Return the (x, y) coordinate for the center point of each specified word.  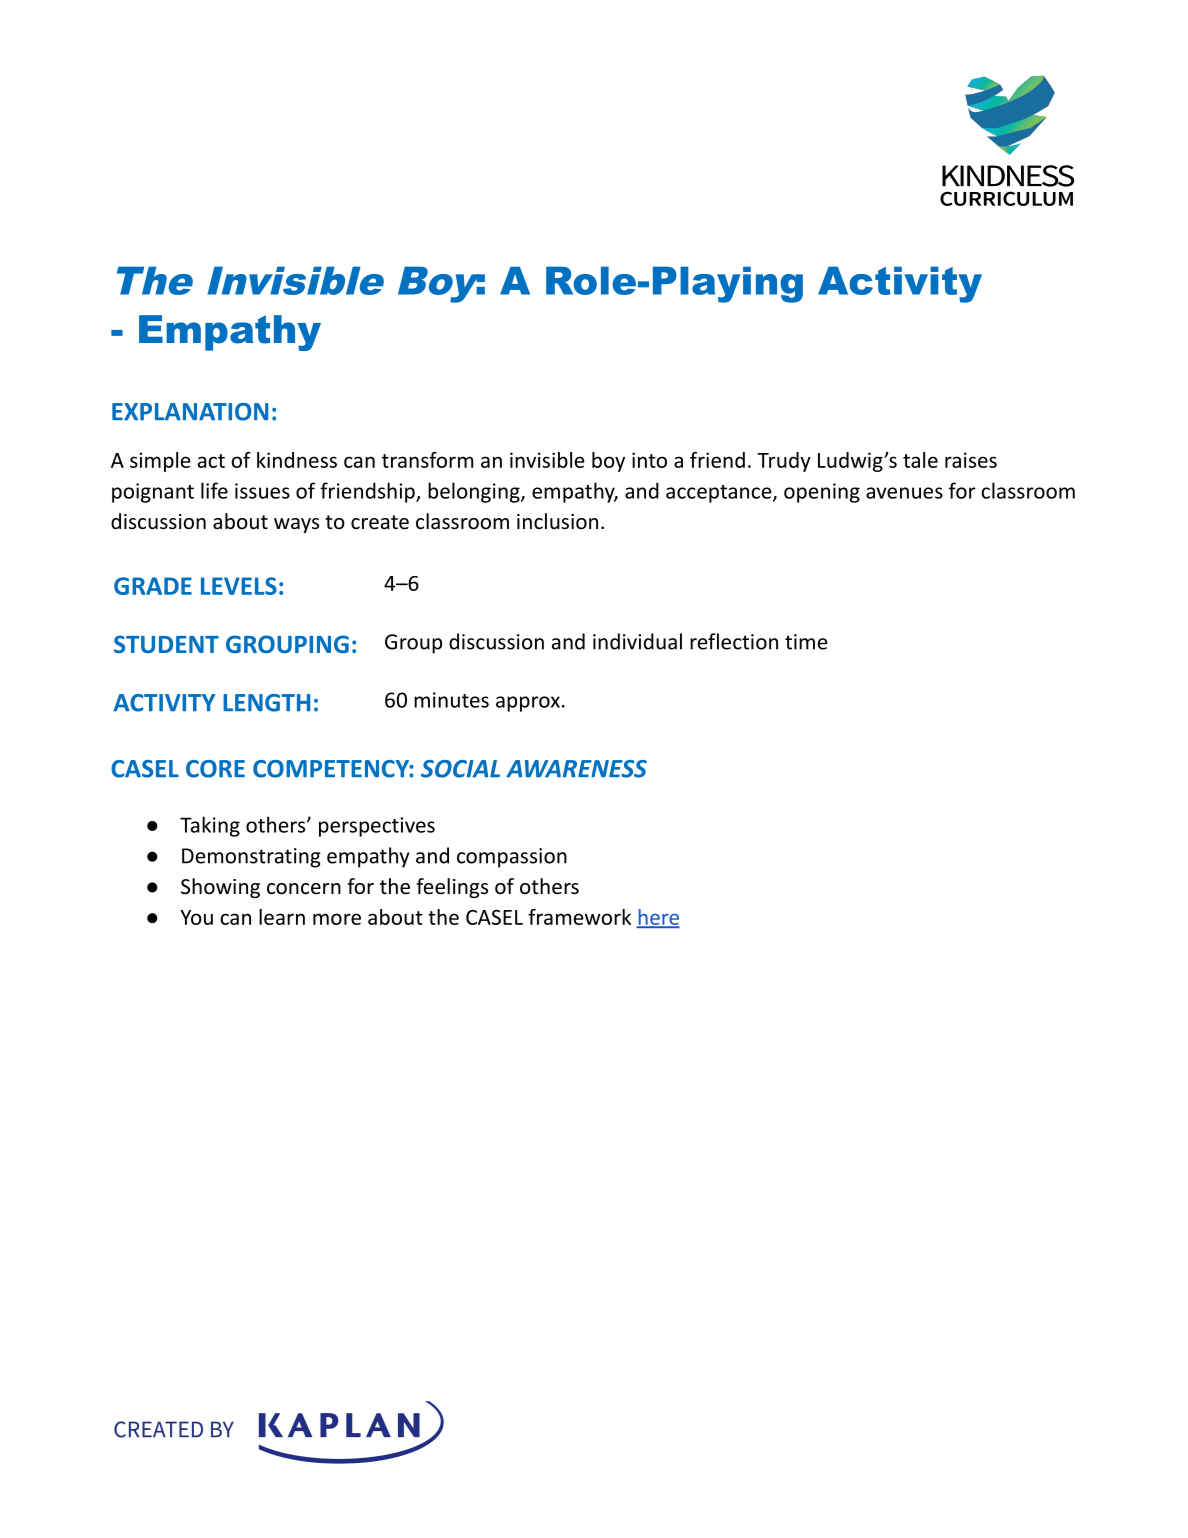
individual (637, 641)
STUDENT (166, 644)
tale (920, 460)
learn (282, 917)
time (806, 642)
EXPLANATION (190, 412)
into (649, 460)
